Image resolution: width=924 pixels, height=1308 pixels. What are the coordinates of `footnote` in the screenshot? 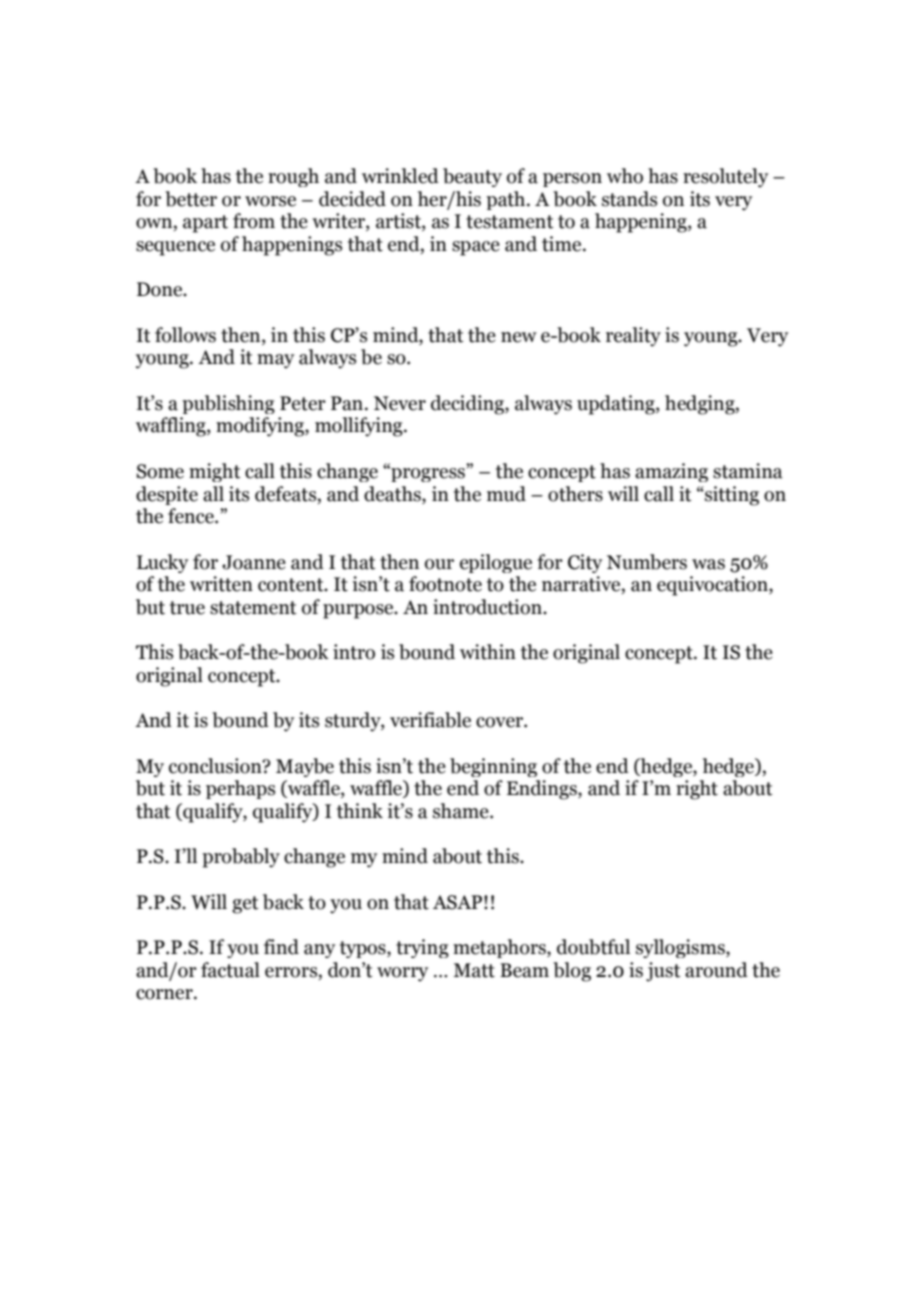 It's located at (445, 584).
